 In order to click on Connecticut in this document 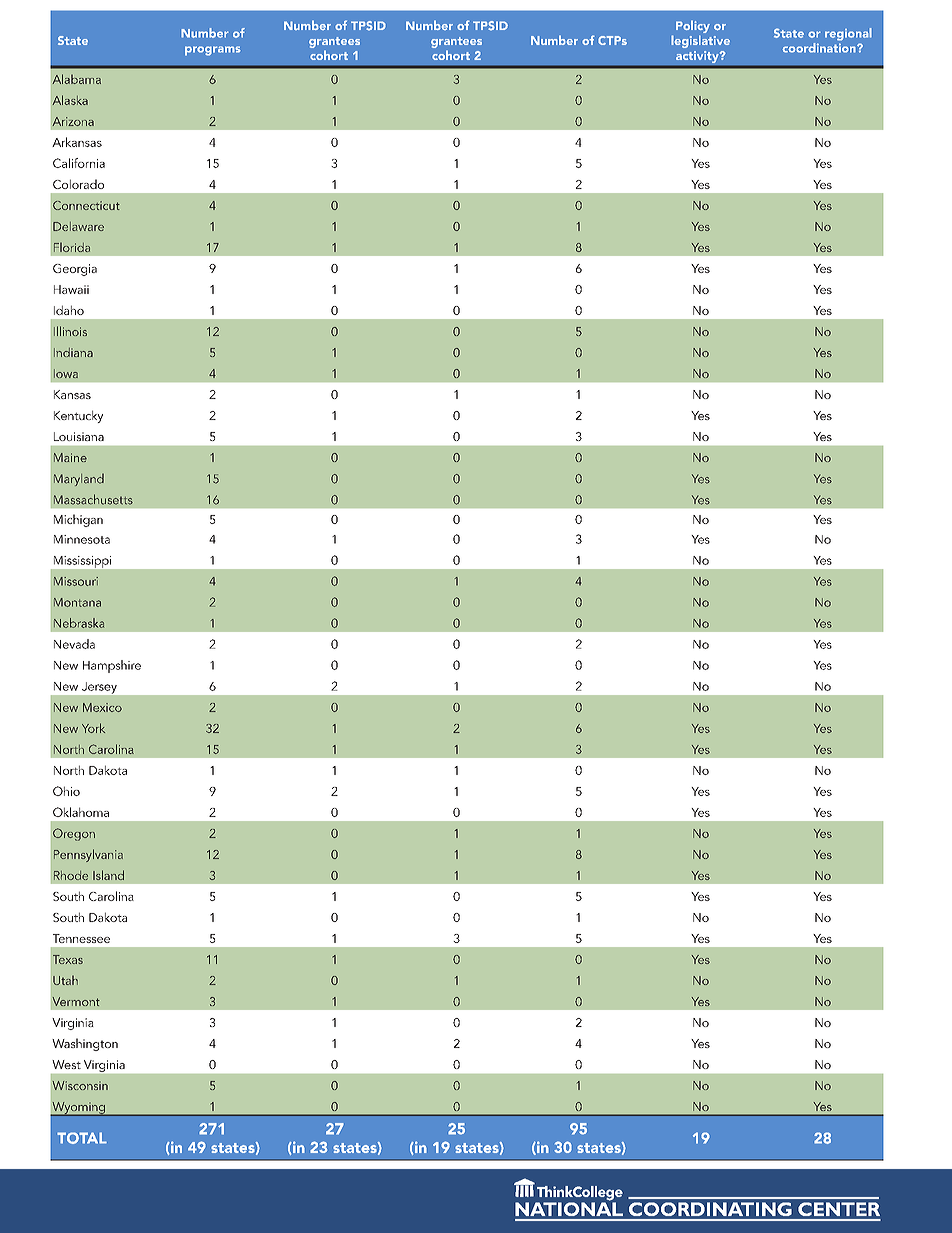, I will do `click(86, 205)`.
